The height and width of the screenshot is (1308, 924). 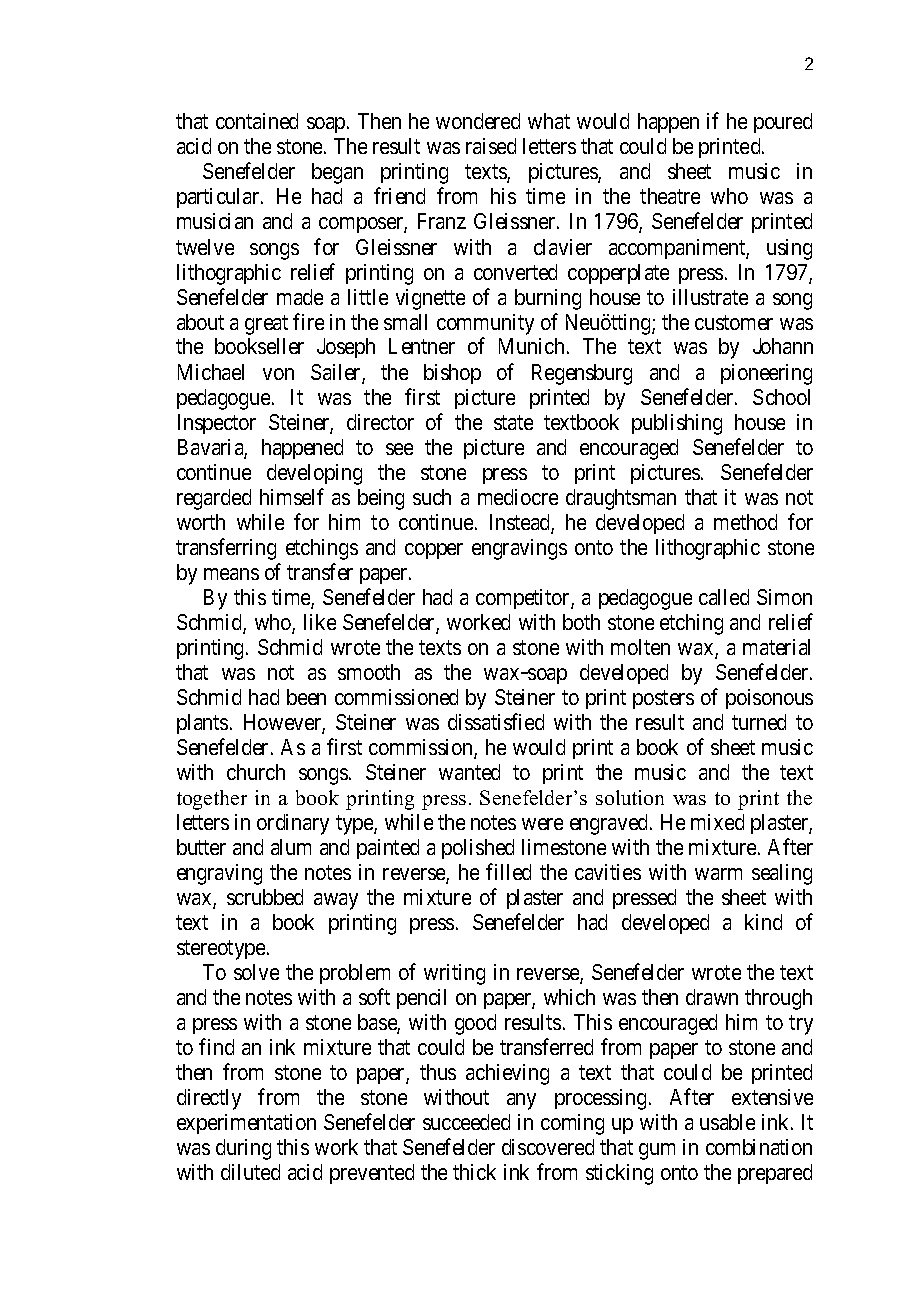 I want to click on during, so click(x=243, y=1149).
